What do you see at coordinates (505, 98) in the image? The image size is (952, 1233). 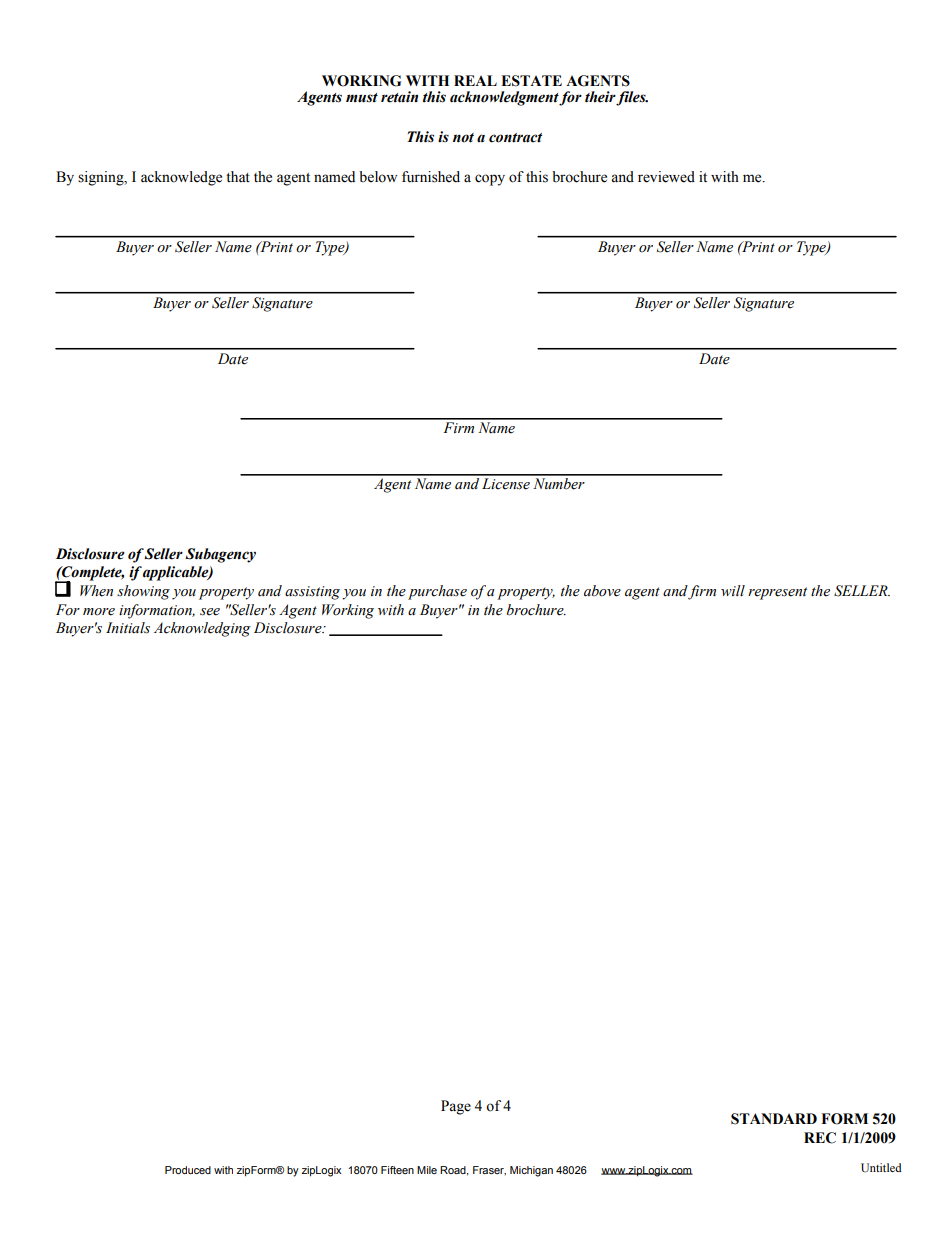 I see `acknowledgment` at bounding box center [505, 98].
